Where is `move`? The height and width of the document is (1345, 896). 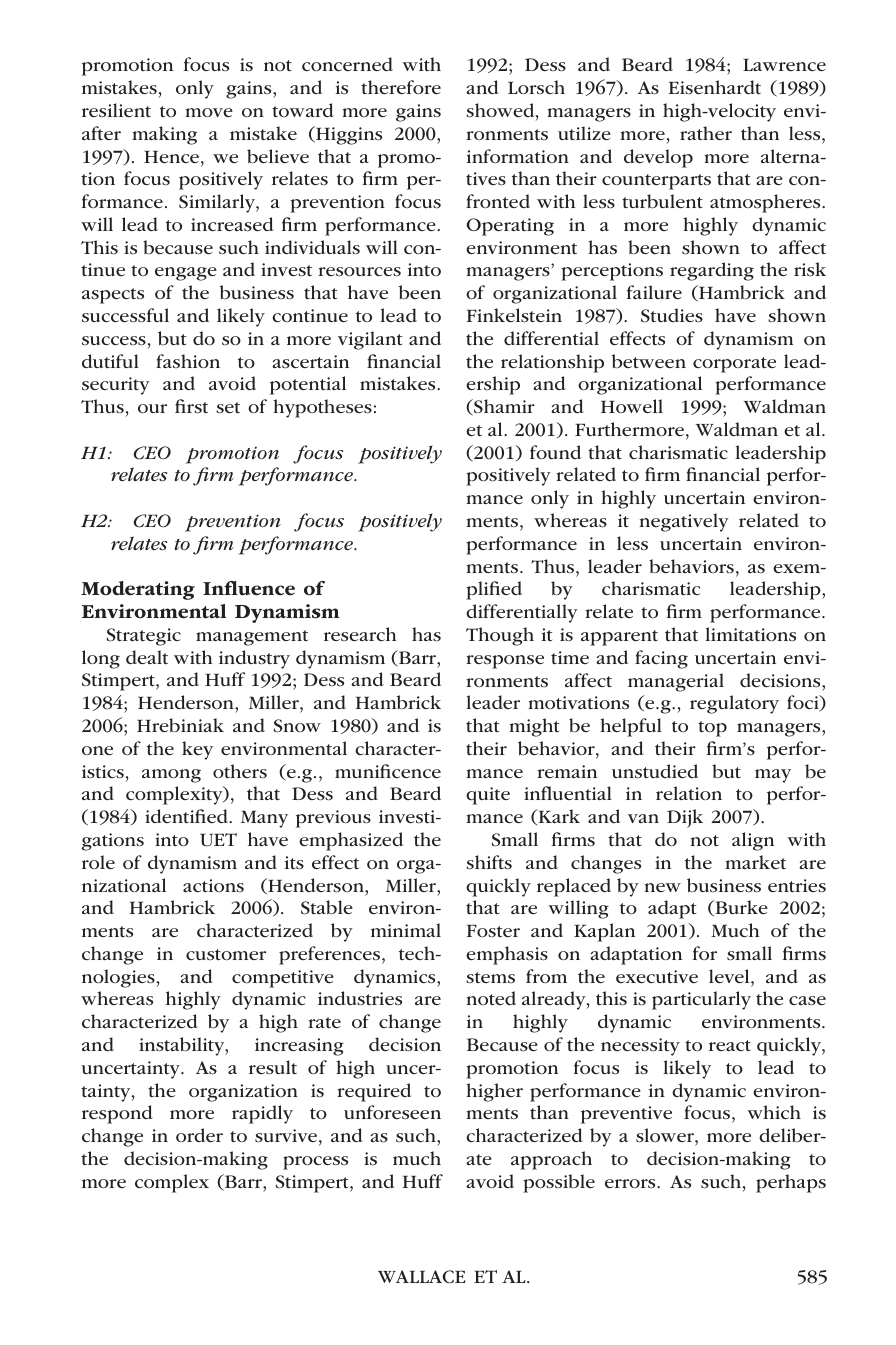
move is located at coordinates (209, 113).
